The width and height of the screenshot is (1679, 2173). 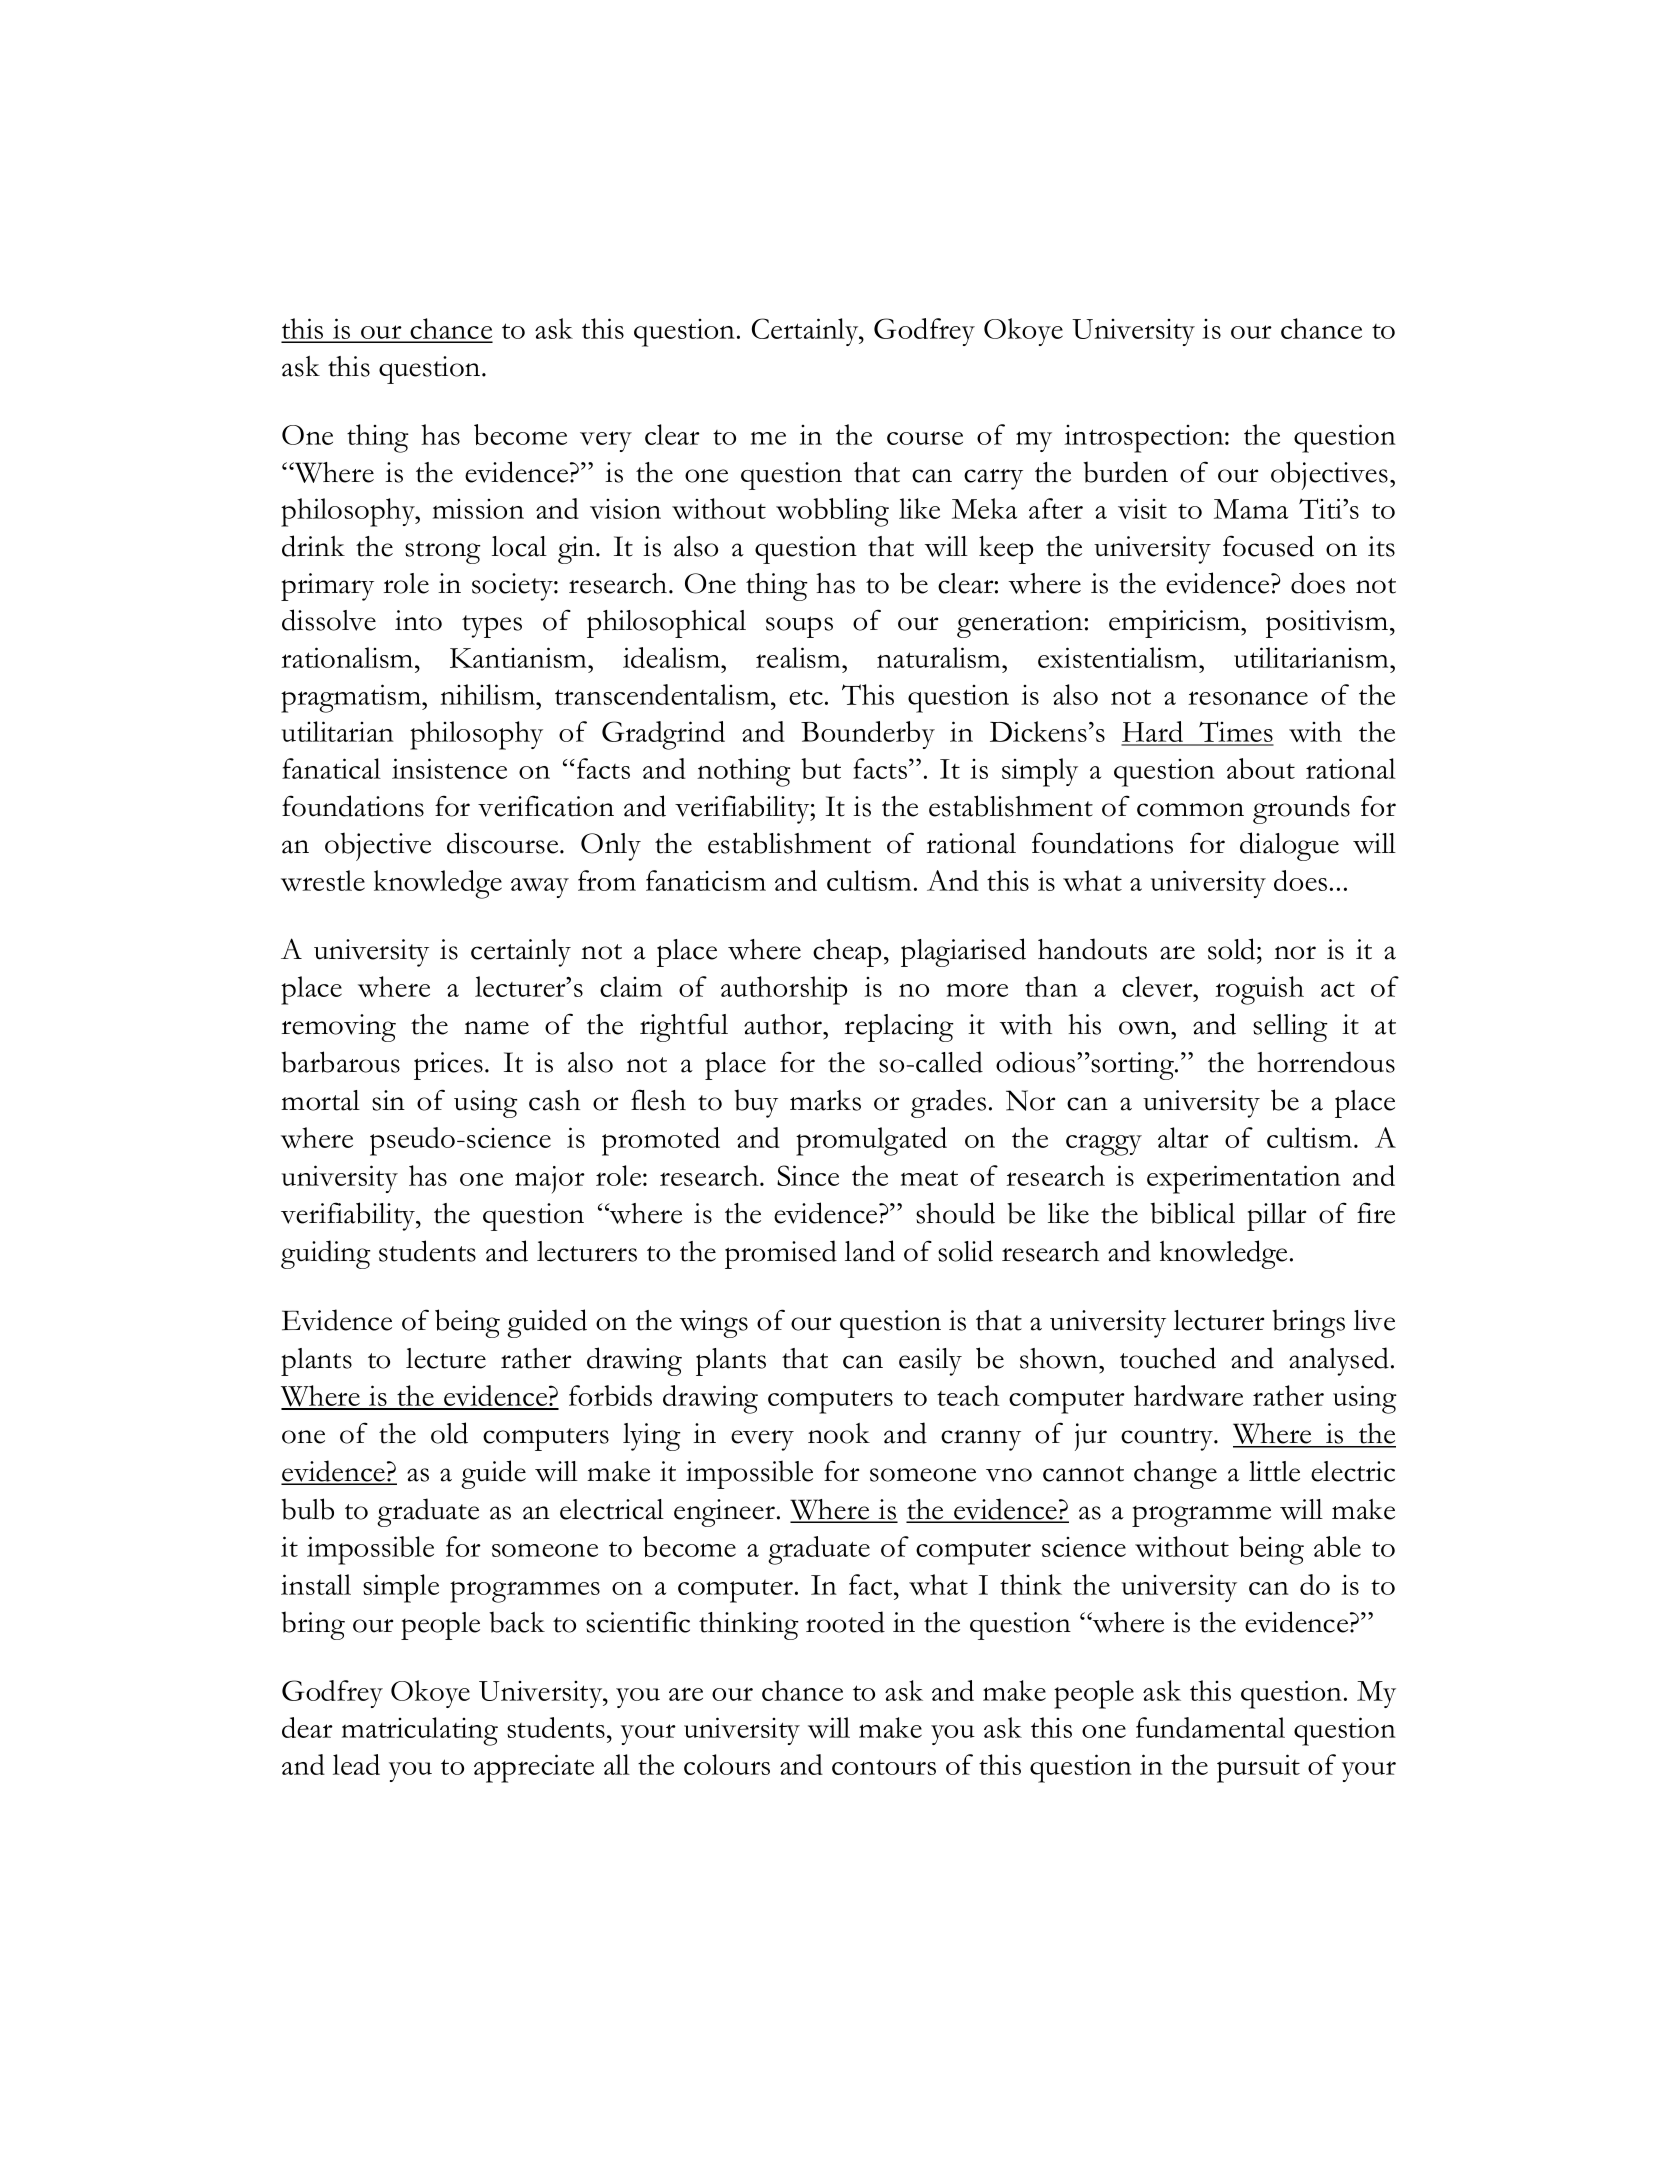 I want to click on fundamental, so click(x=1210, y=1727).
